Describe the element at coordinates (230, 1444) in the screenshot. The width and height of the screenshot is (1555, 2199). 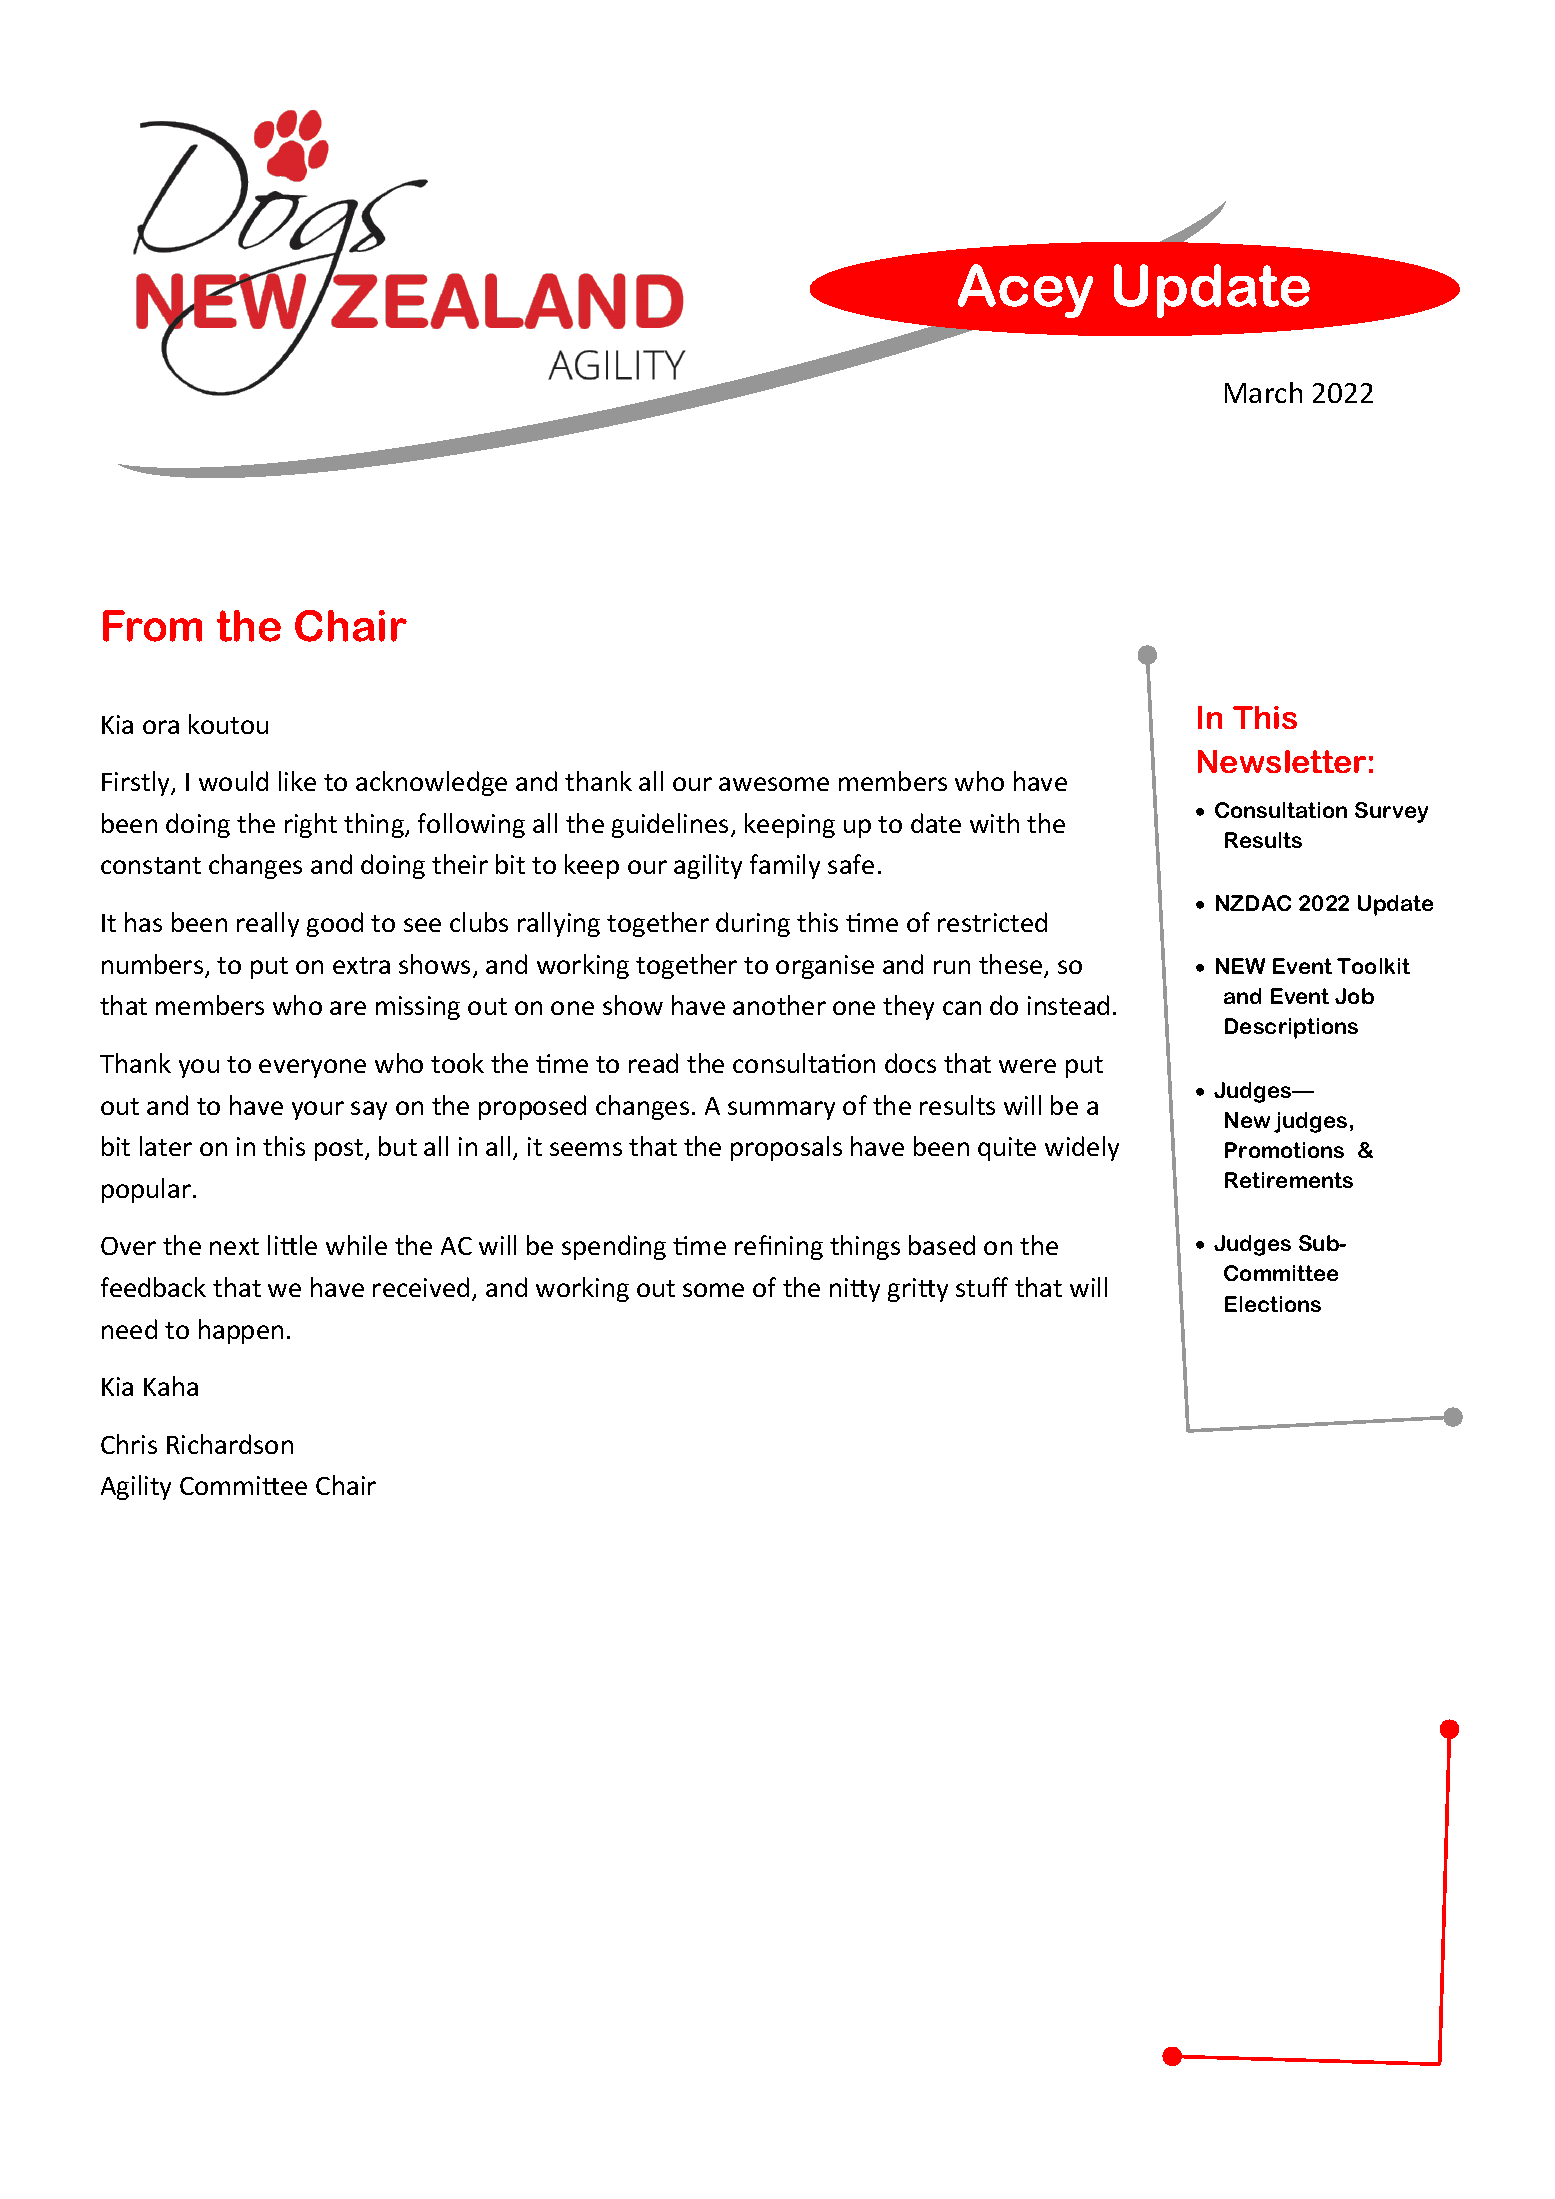
I see `Richardson` at that location.
